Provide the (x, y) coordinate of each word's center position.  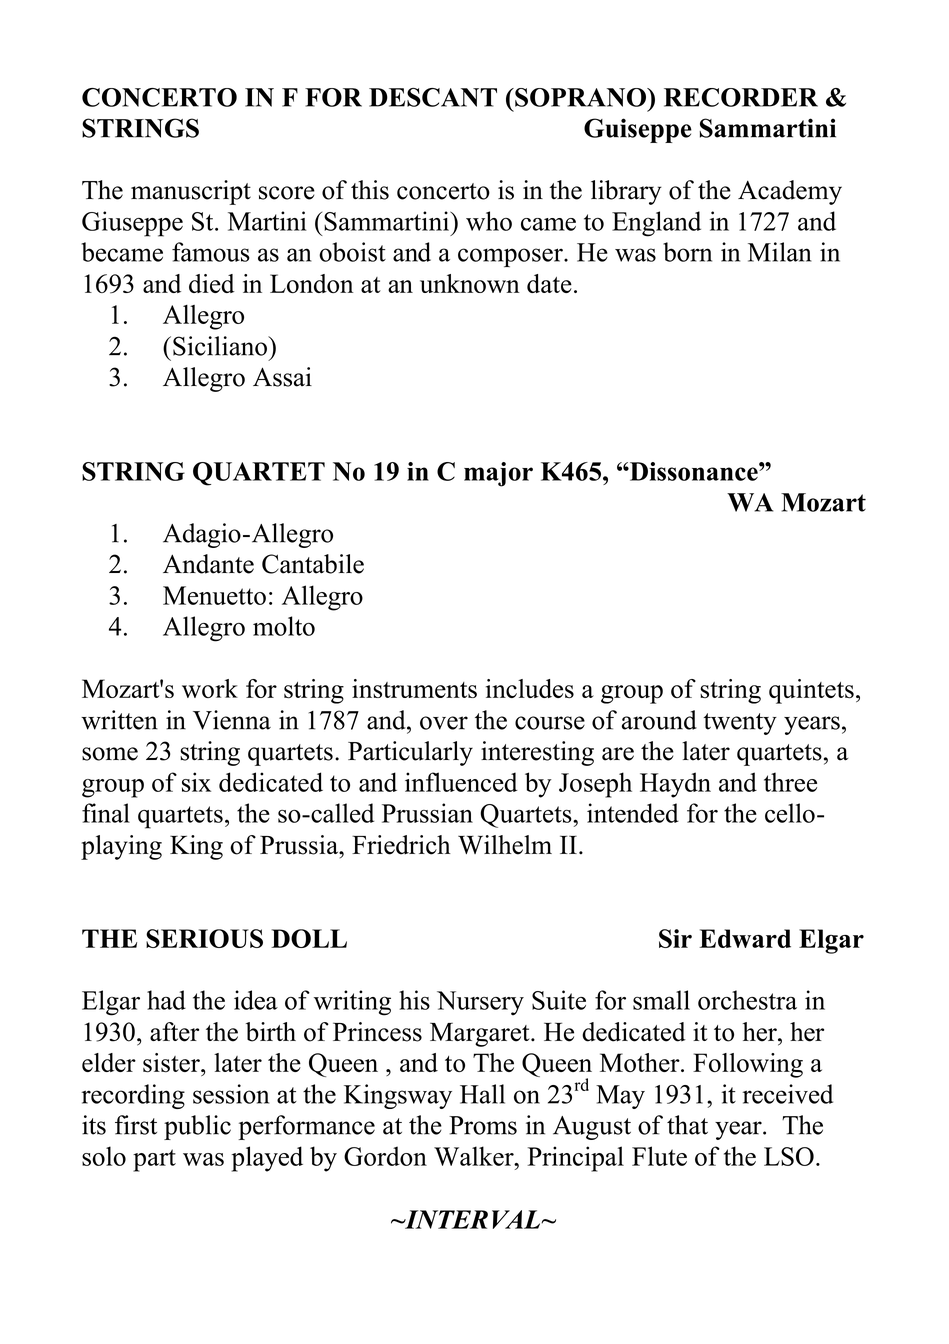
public (197, 1127)
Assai (282, 377)
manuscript (191, 192)
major (498, 474)
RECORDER (741, 97)
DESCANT (433, 97)
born (687, 252)
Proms (483, 1125)
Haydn (675, 785)
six (196, 782)
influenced (461, 782)
